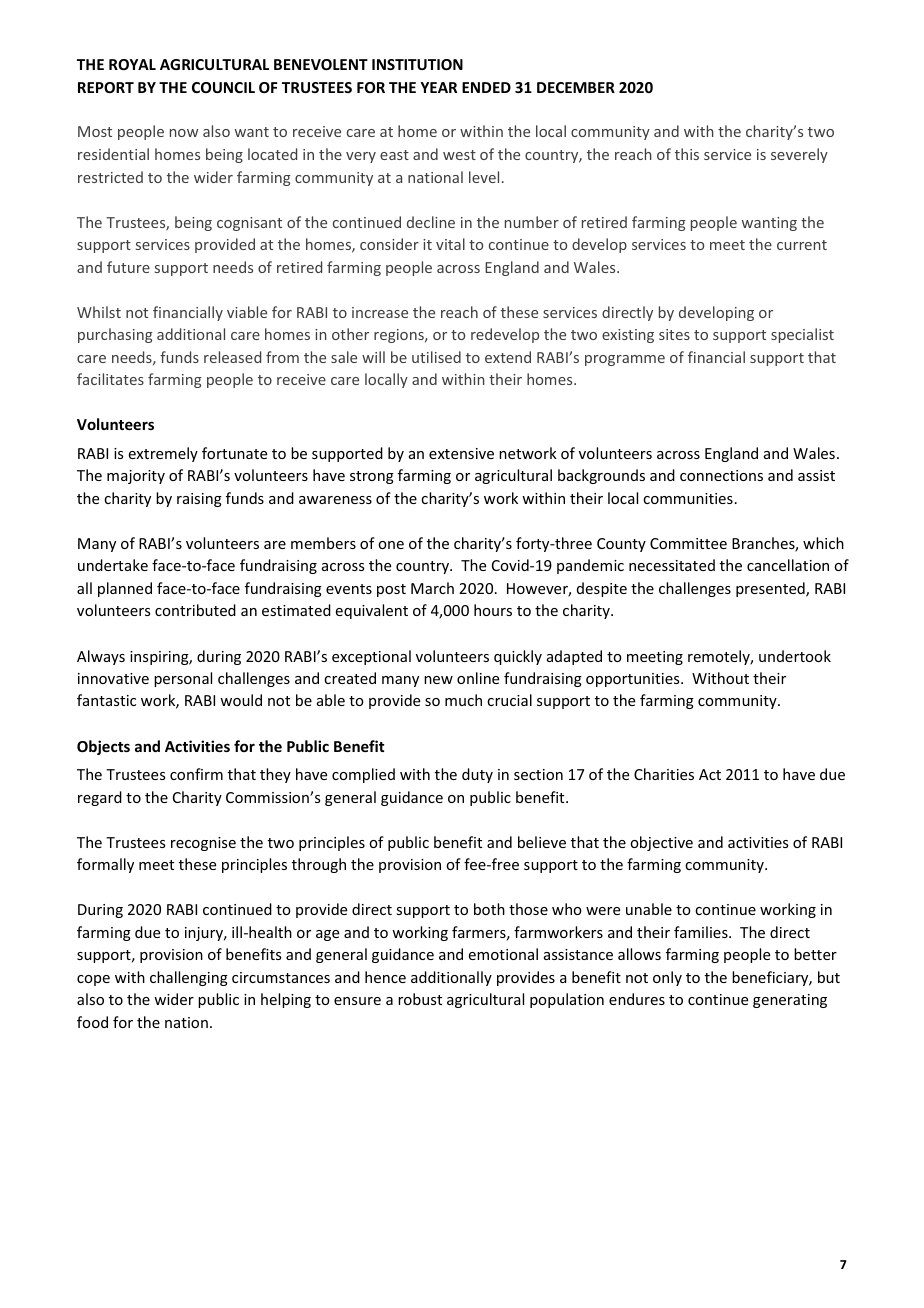 This screenshot has height=1308, width=924. I want to click on COUNCIL, so click(223, 87).
